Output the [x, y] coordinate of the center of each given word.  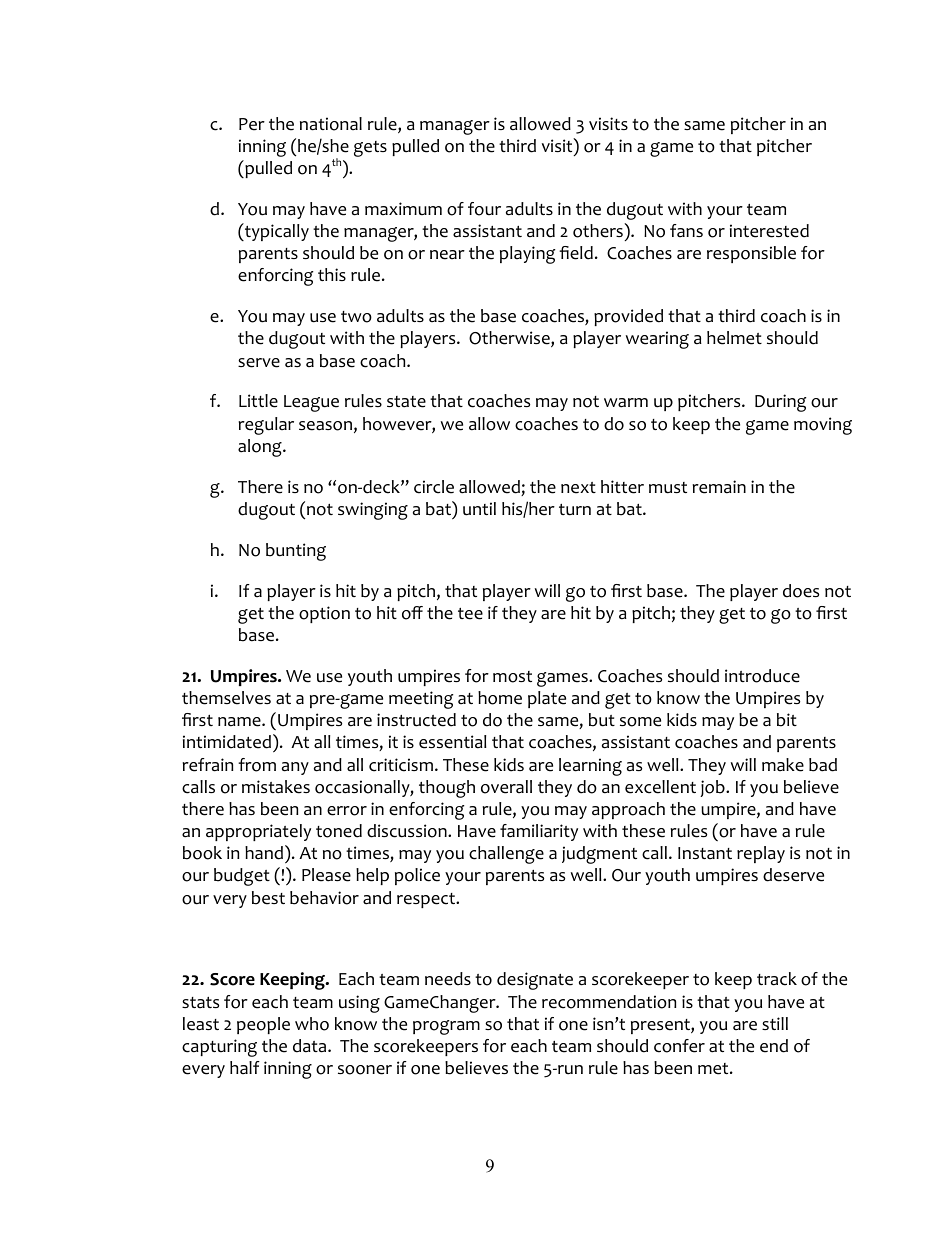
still [775, 1023]
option [324, 614]
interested [769, 231]
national [331, 124]
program [446, 1027]
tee [470, 614]
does [801, 591]
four [484, 209]
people [263, 1025]
